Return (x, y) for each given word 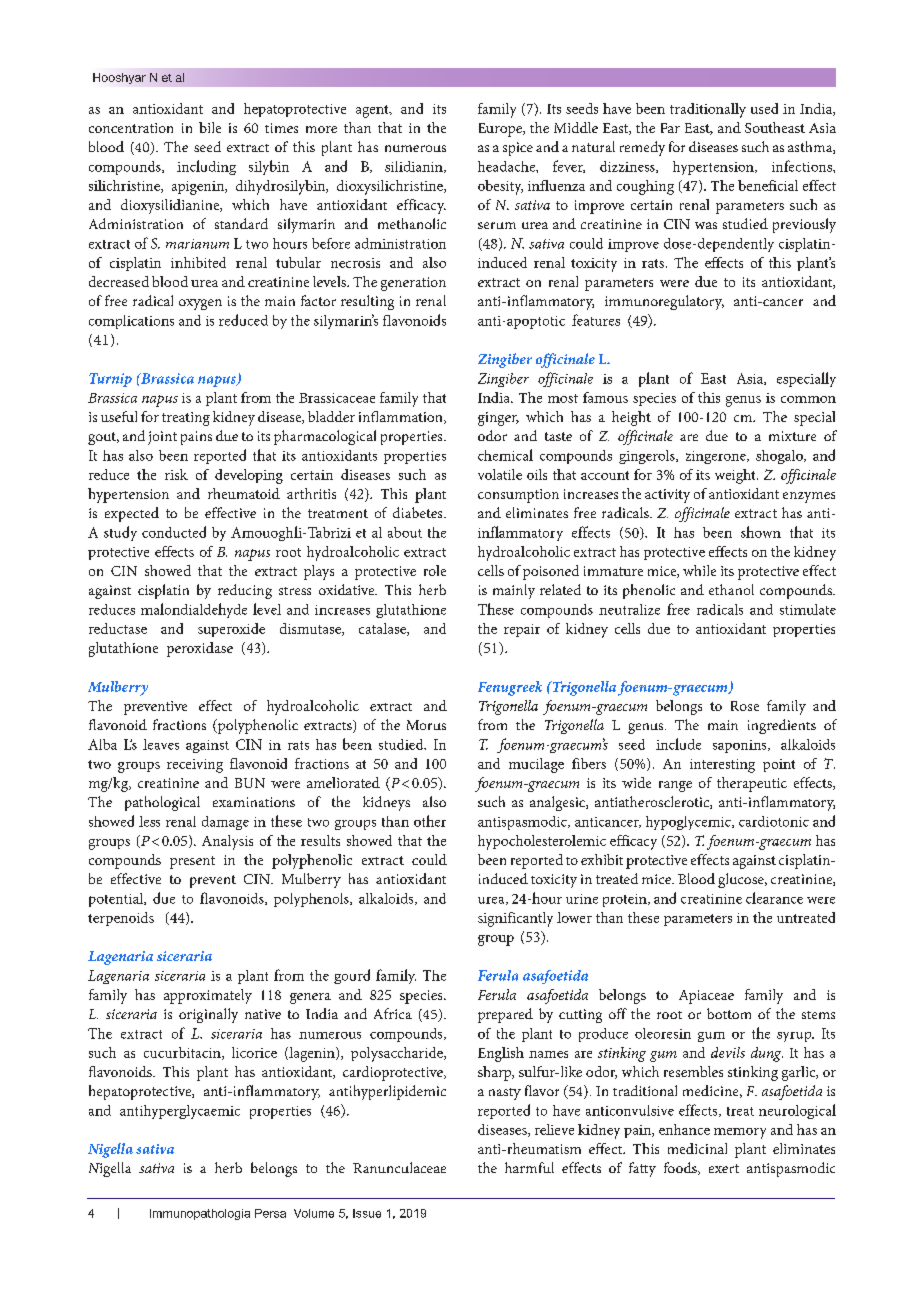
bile (210, 127)
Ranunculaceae (399, 1167)
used (764, 108)
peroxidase (200, 649)
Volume (314, 1213)
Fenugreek (510, 688)
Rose (745, 706)
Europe (501, 130)
